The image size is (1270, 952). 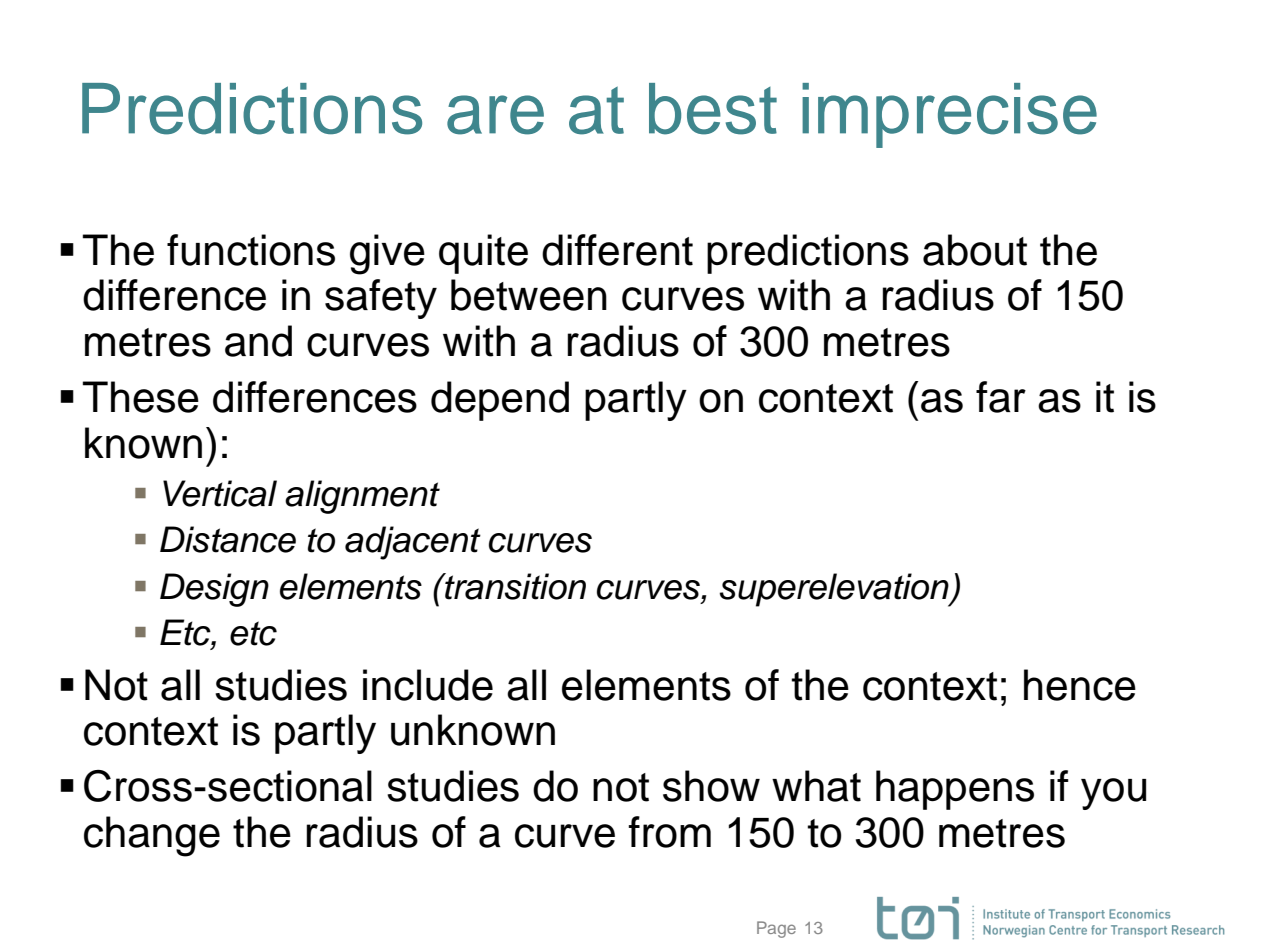 What do you see at coordinates (835, 590) in the screenshot?
I see `superelevation` at bounding box center [835, 590].
